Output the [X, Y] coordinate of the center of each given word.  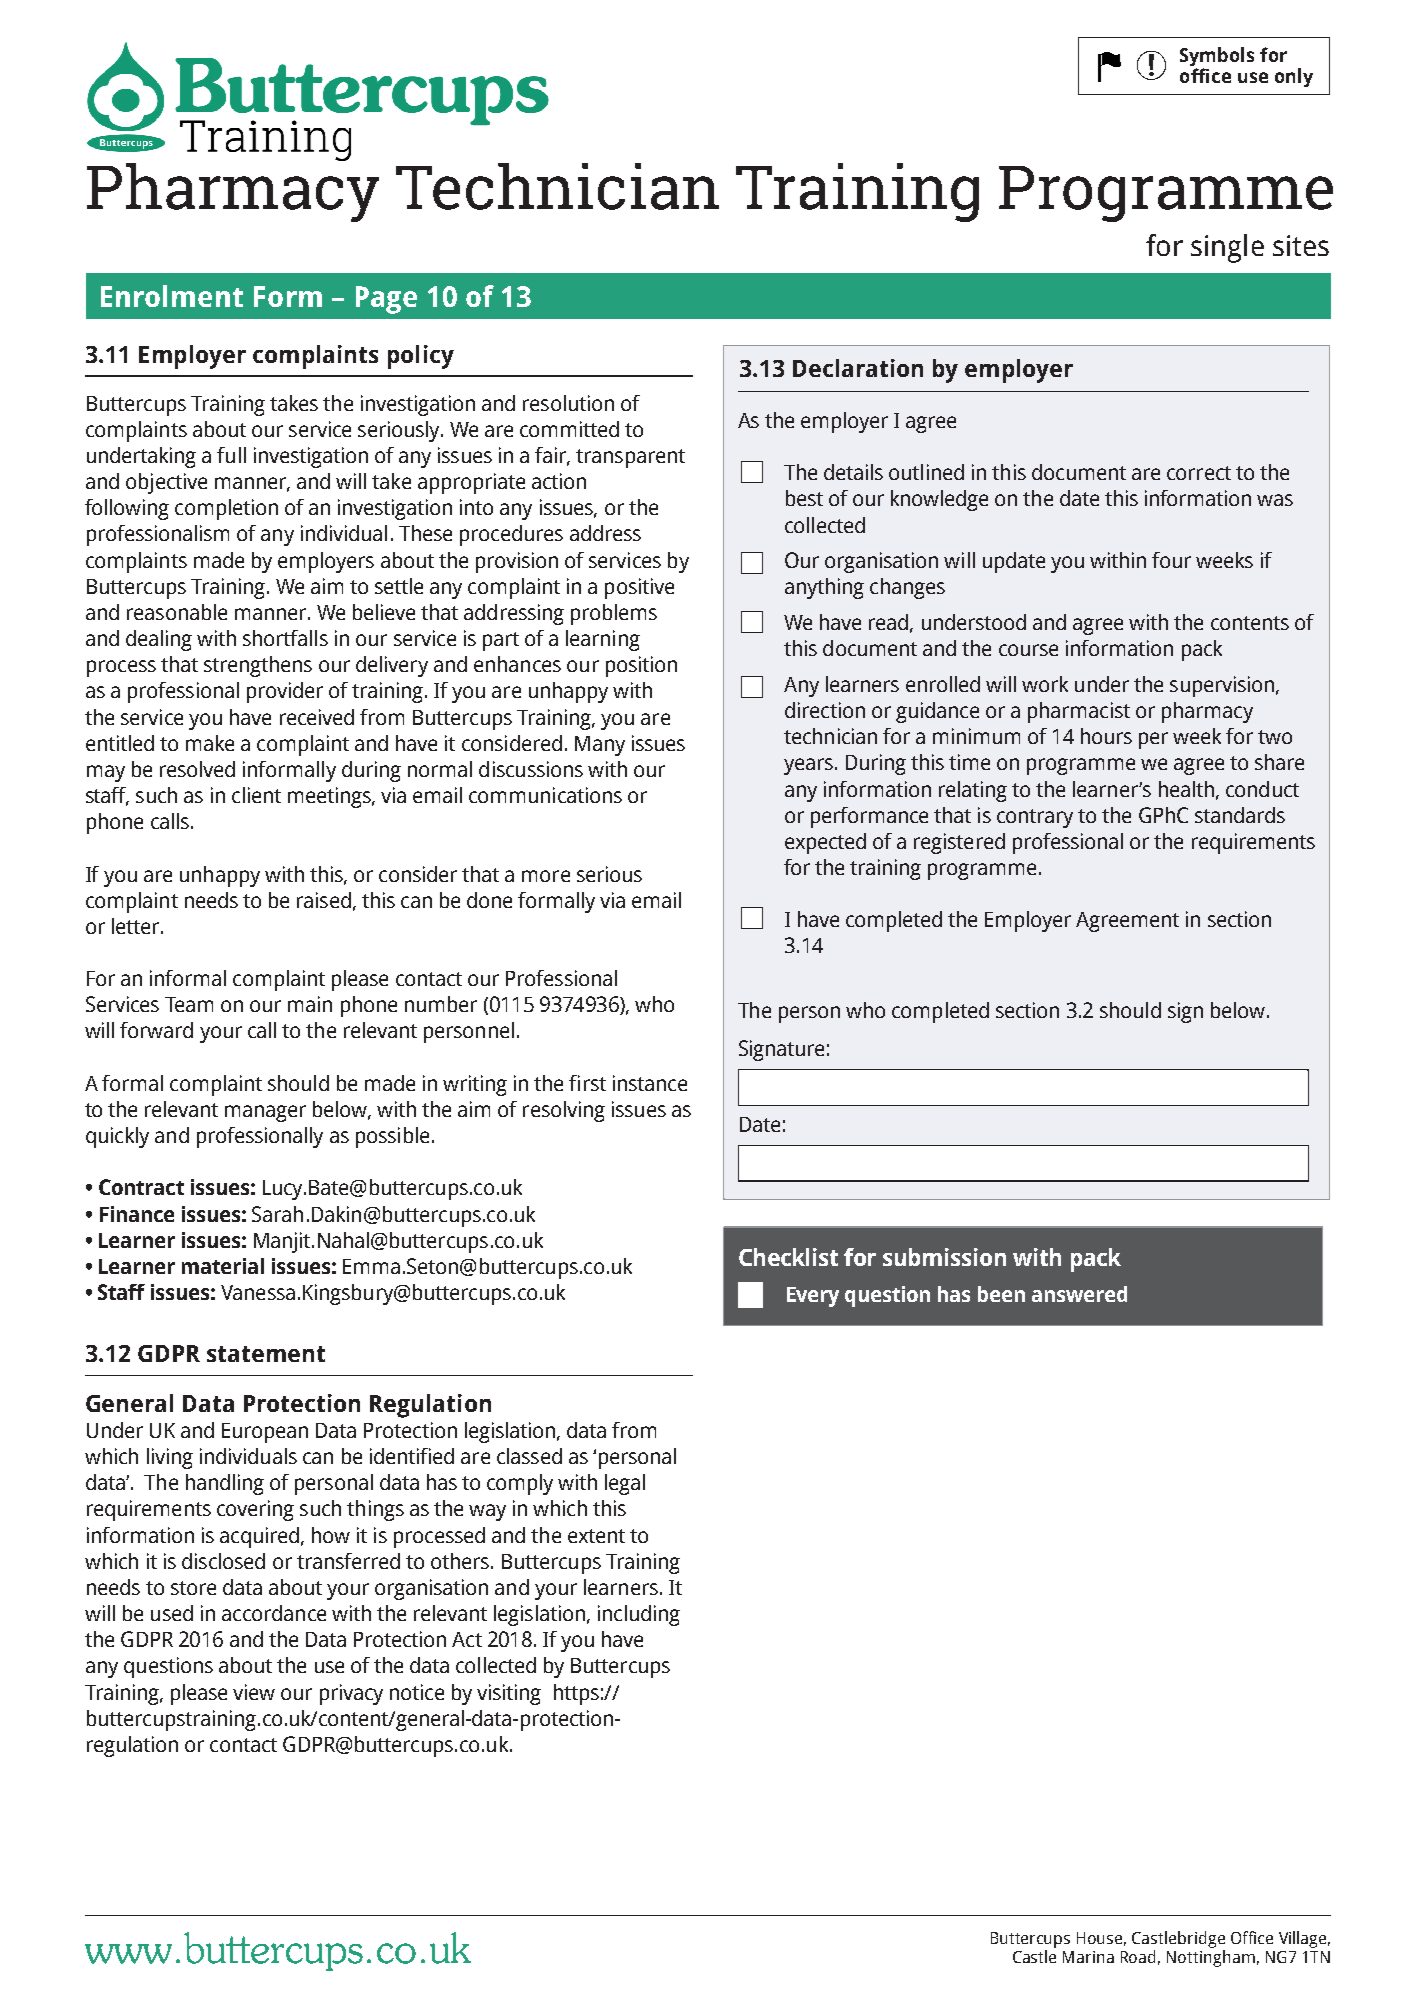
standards [1240, 815]
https [576, 1694]
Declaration [858, 368]
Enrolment [172, 296]
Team [189, 1004]
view [254, 1692]
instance [650, 1083]
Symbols [1217, 58]
